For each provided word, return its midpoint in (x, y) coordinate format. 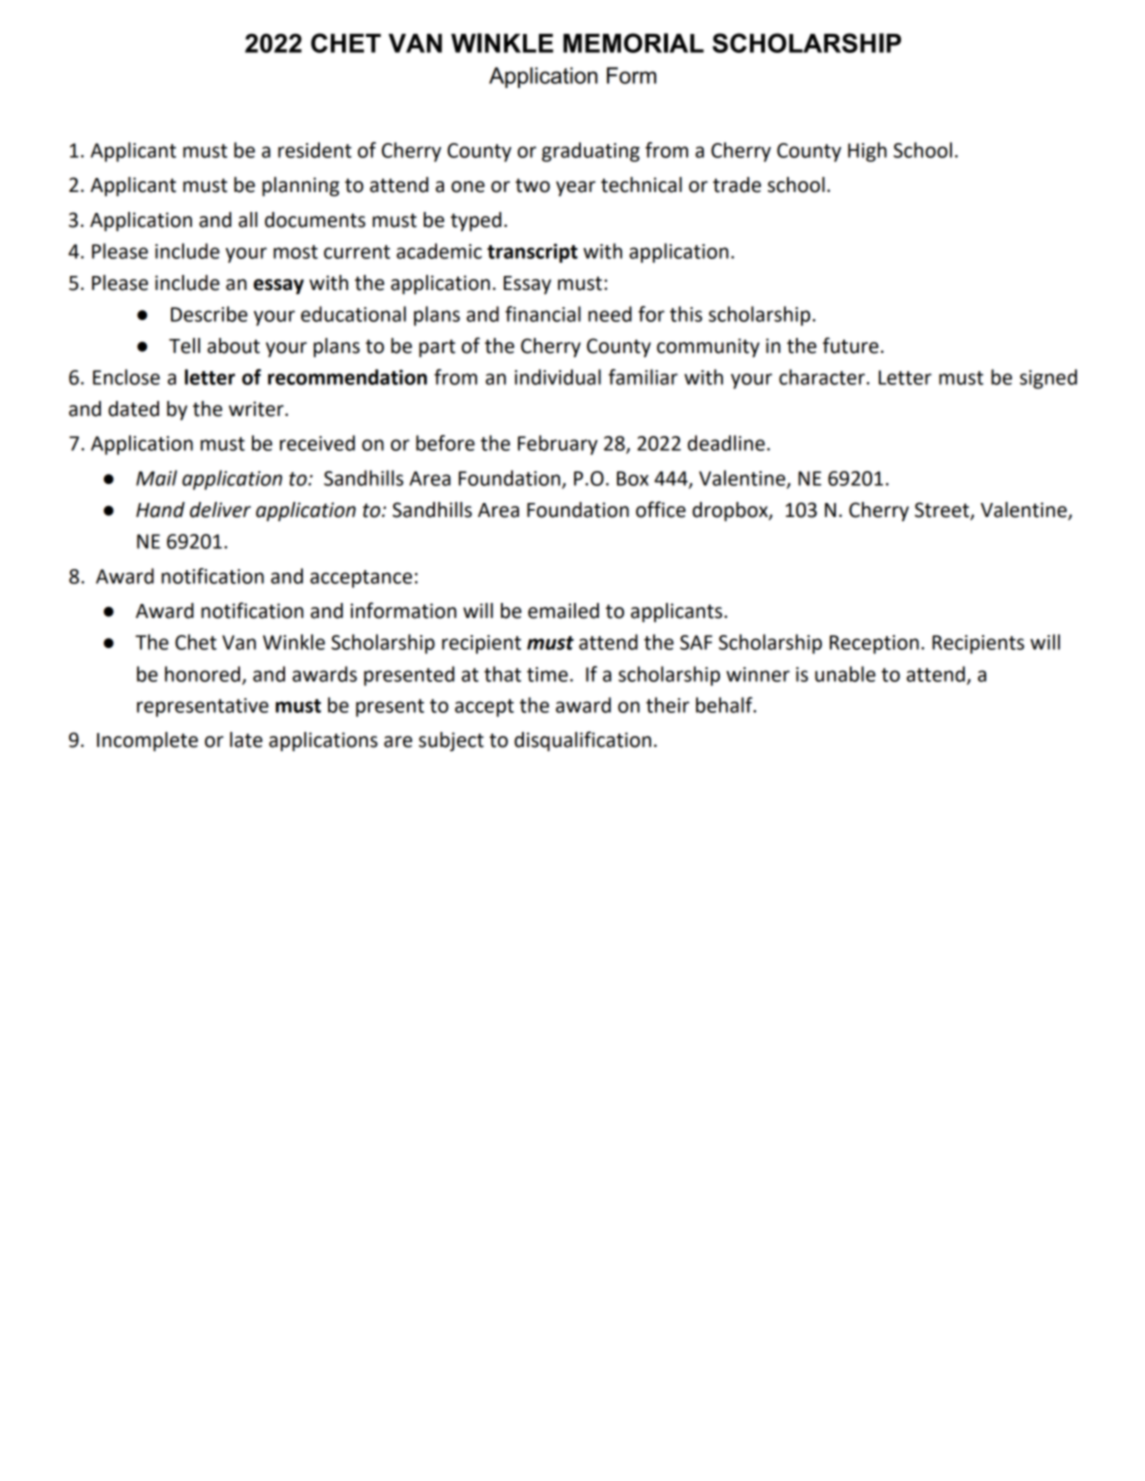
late (246, 740)
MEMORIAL (633, 43)
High (867, 152)
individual (558, 377)
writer (257, 409)
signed (1048, 379)
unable (845, 674)
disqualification (582, 741)
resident (315, 150)
